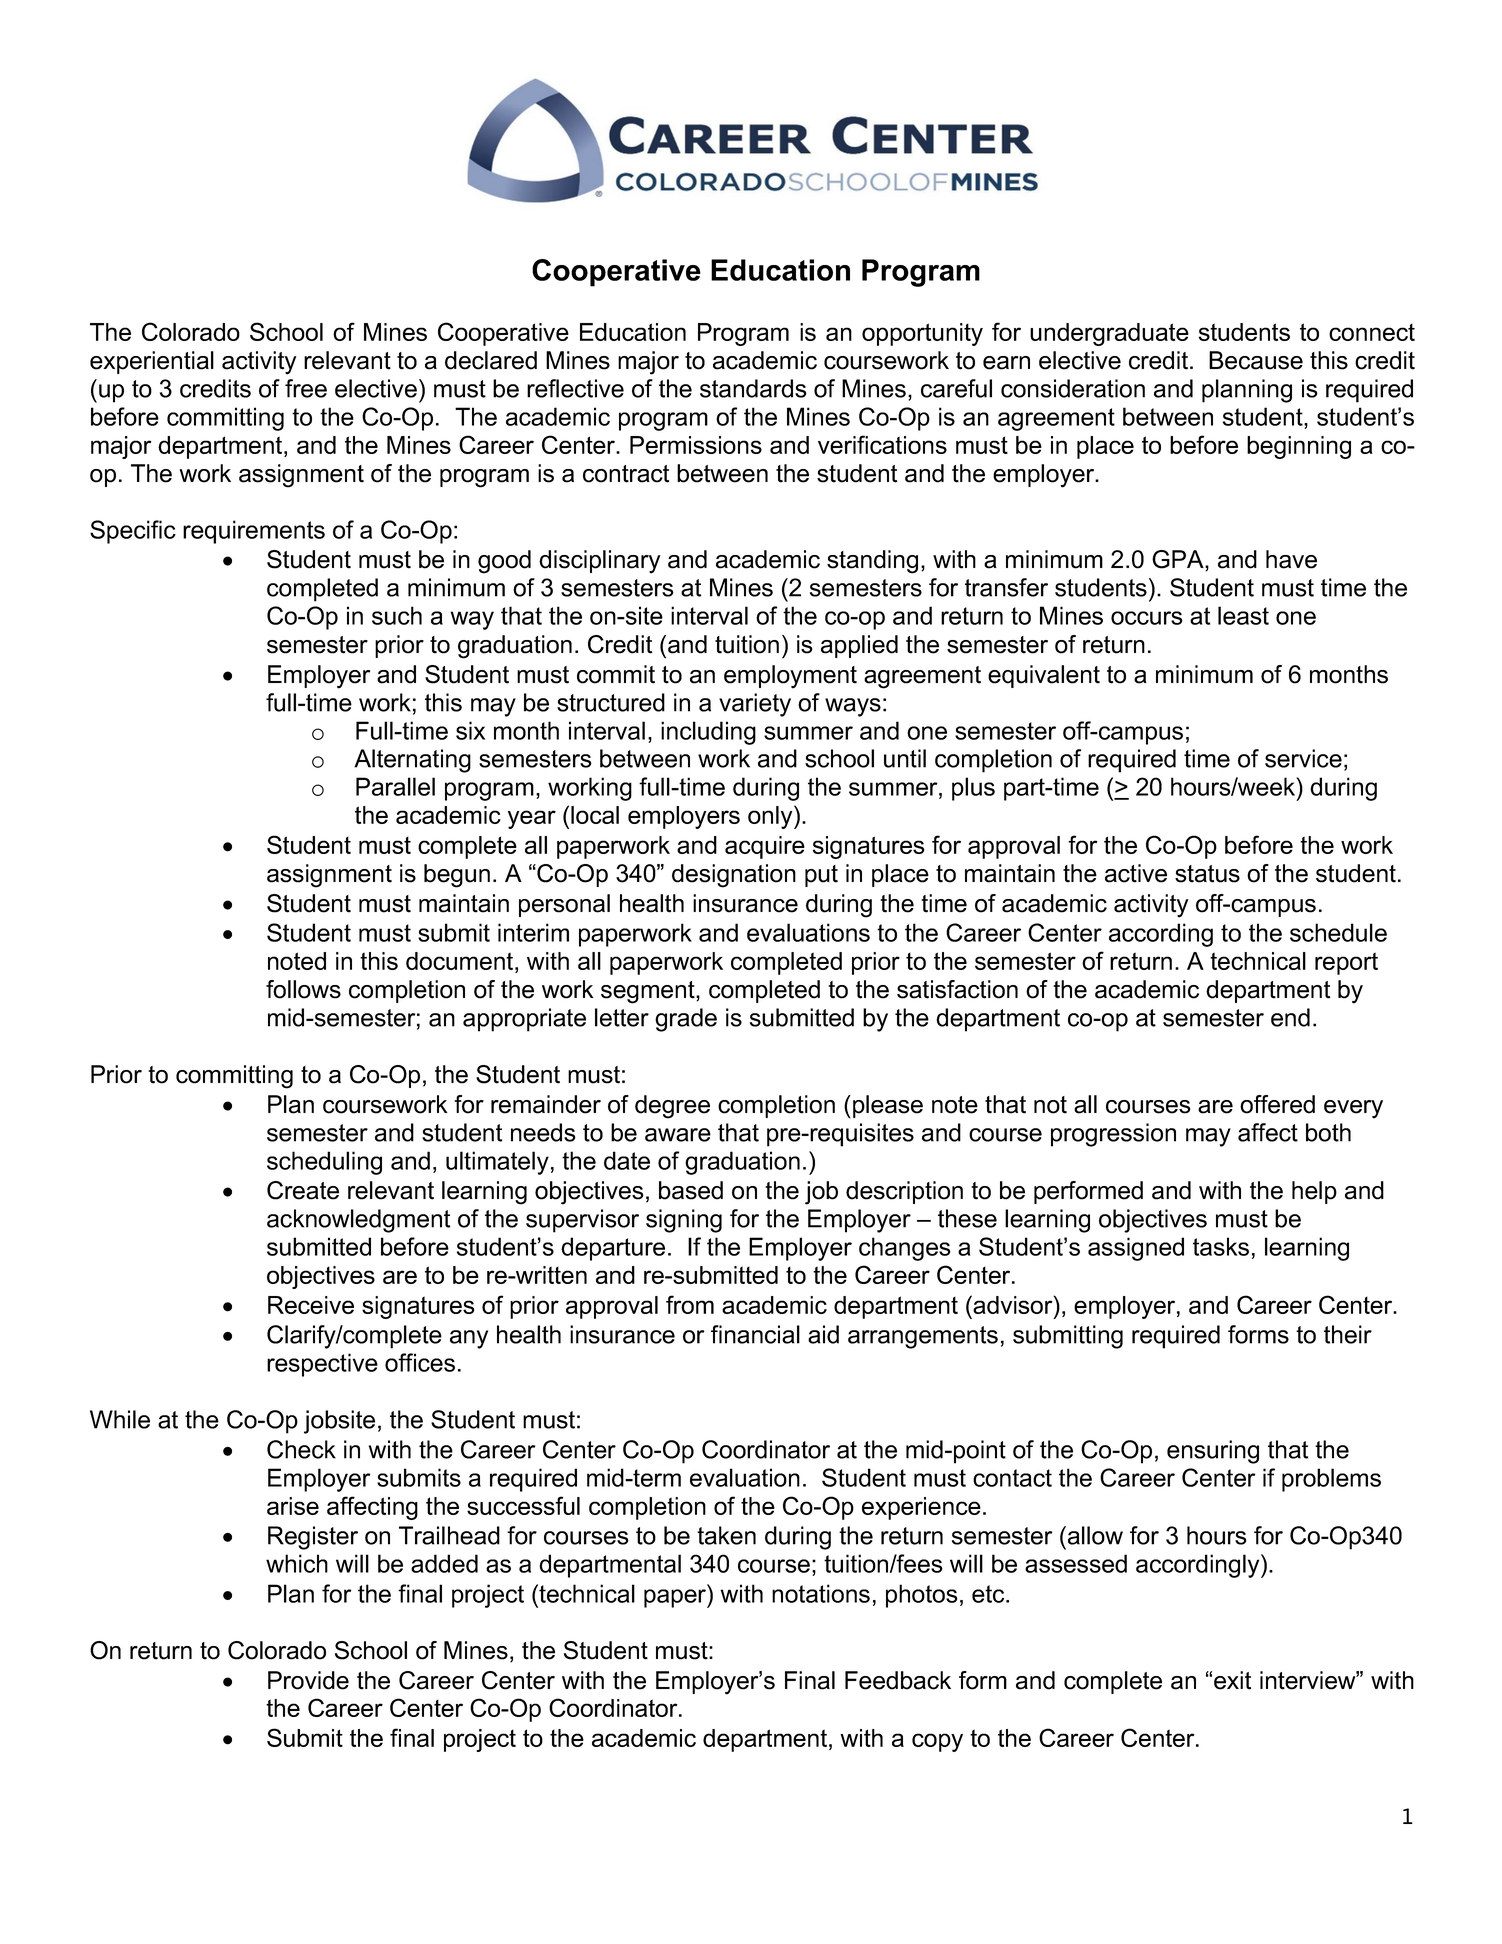 Image resolution: width=1502 pixels, height=1944 pixels. Describe the element at coordinates (898, 1680) in the screenshot. I see `Feedback` at that location.
